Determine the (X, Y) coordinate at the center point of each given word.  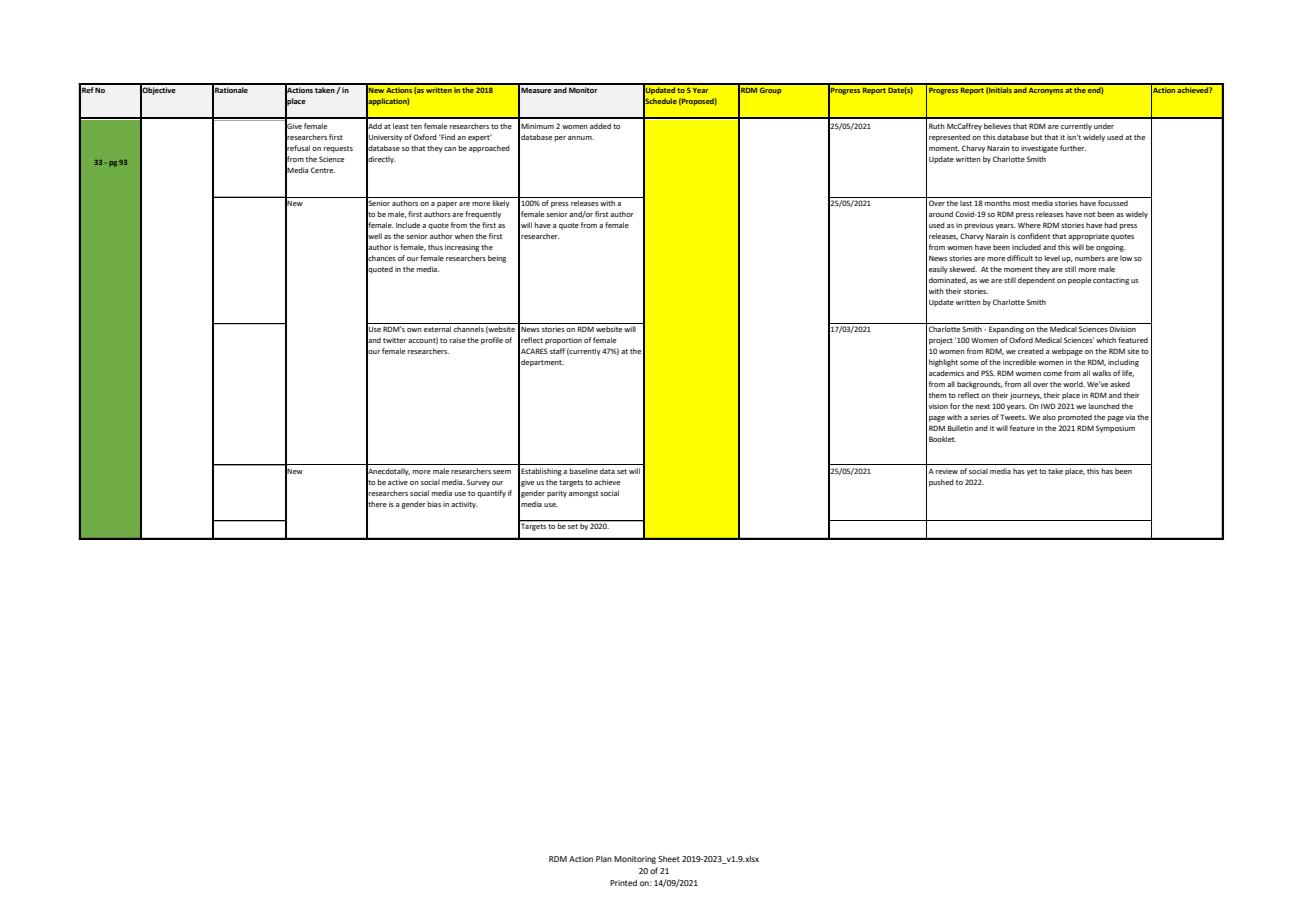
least (401, 126)
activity (464, 505)
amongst (583, 494)
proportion (563, 341)
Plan (604, 859)
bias (434, 504)
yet (1032, 472)
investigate (1039, 149)
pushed (941, 483)
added (600, 126)
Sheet (669, 859)
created (1031, 351)
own (414, 330)
